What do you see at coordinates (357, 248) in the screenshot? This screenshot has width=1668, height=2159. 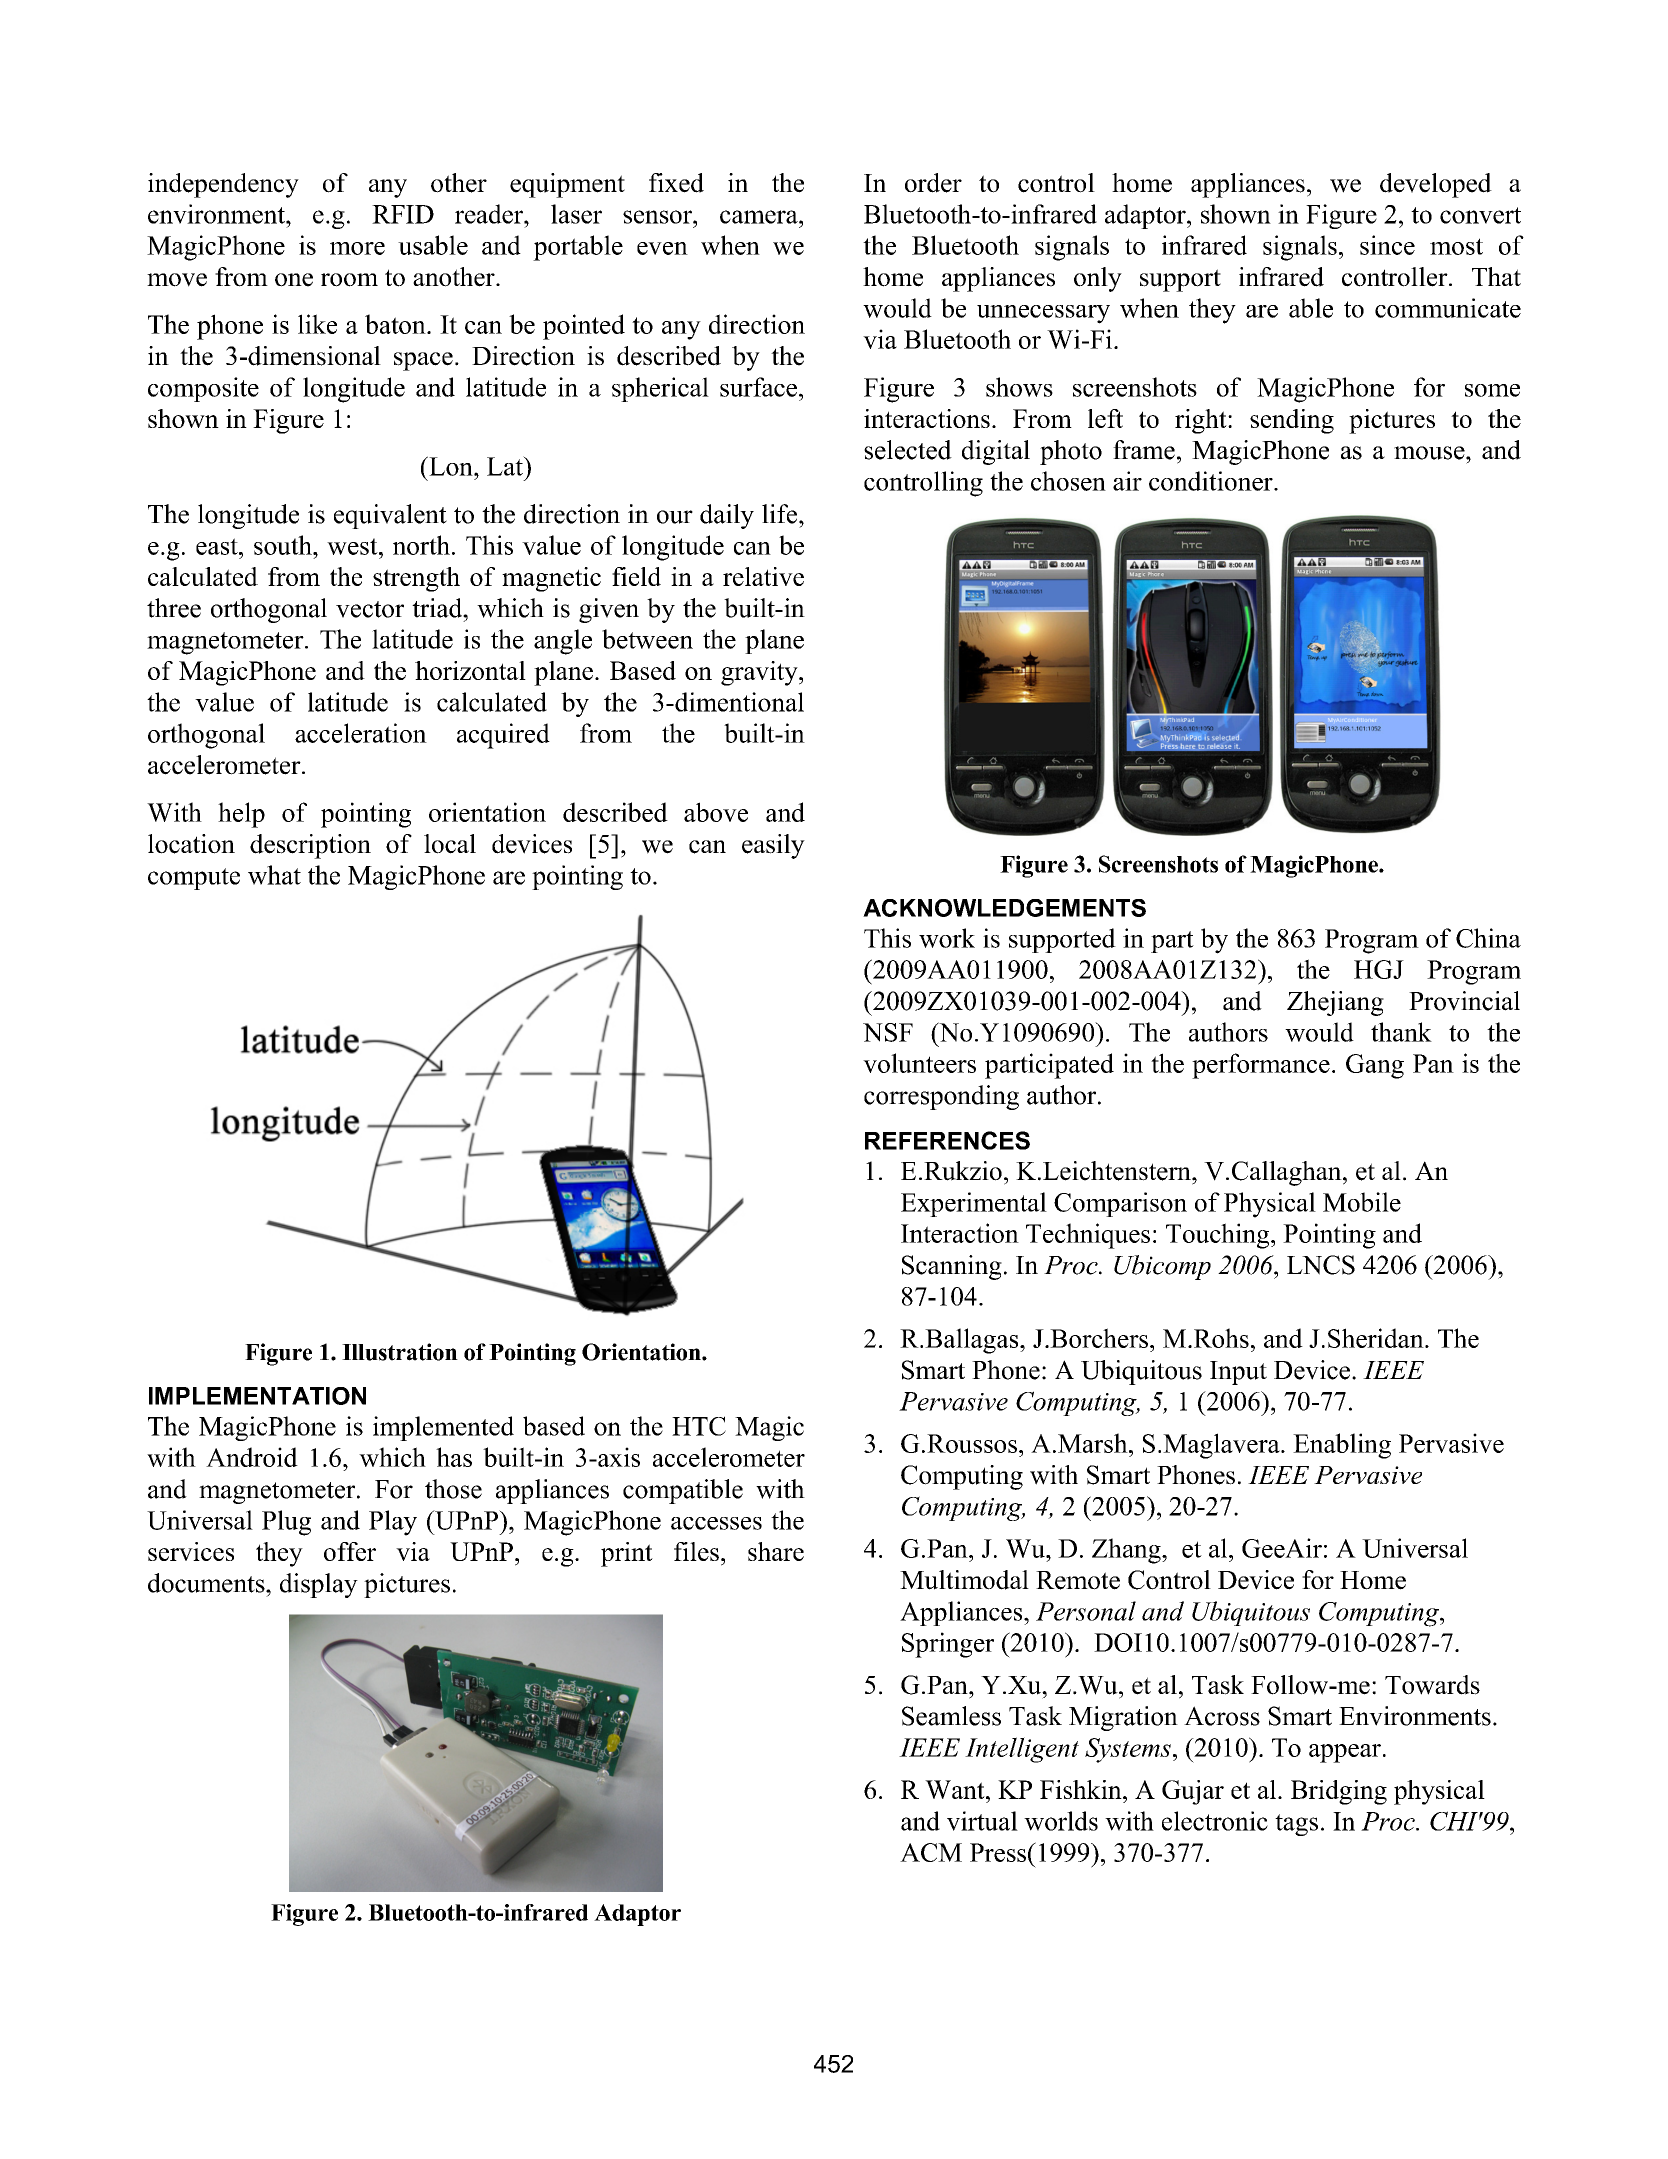 I see `more` at bounding box center [357, 248].
